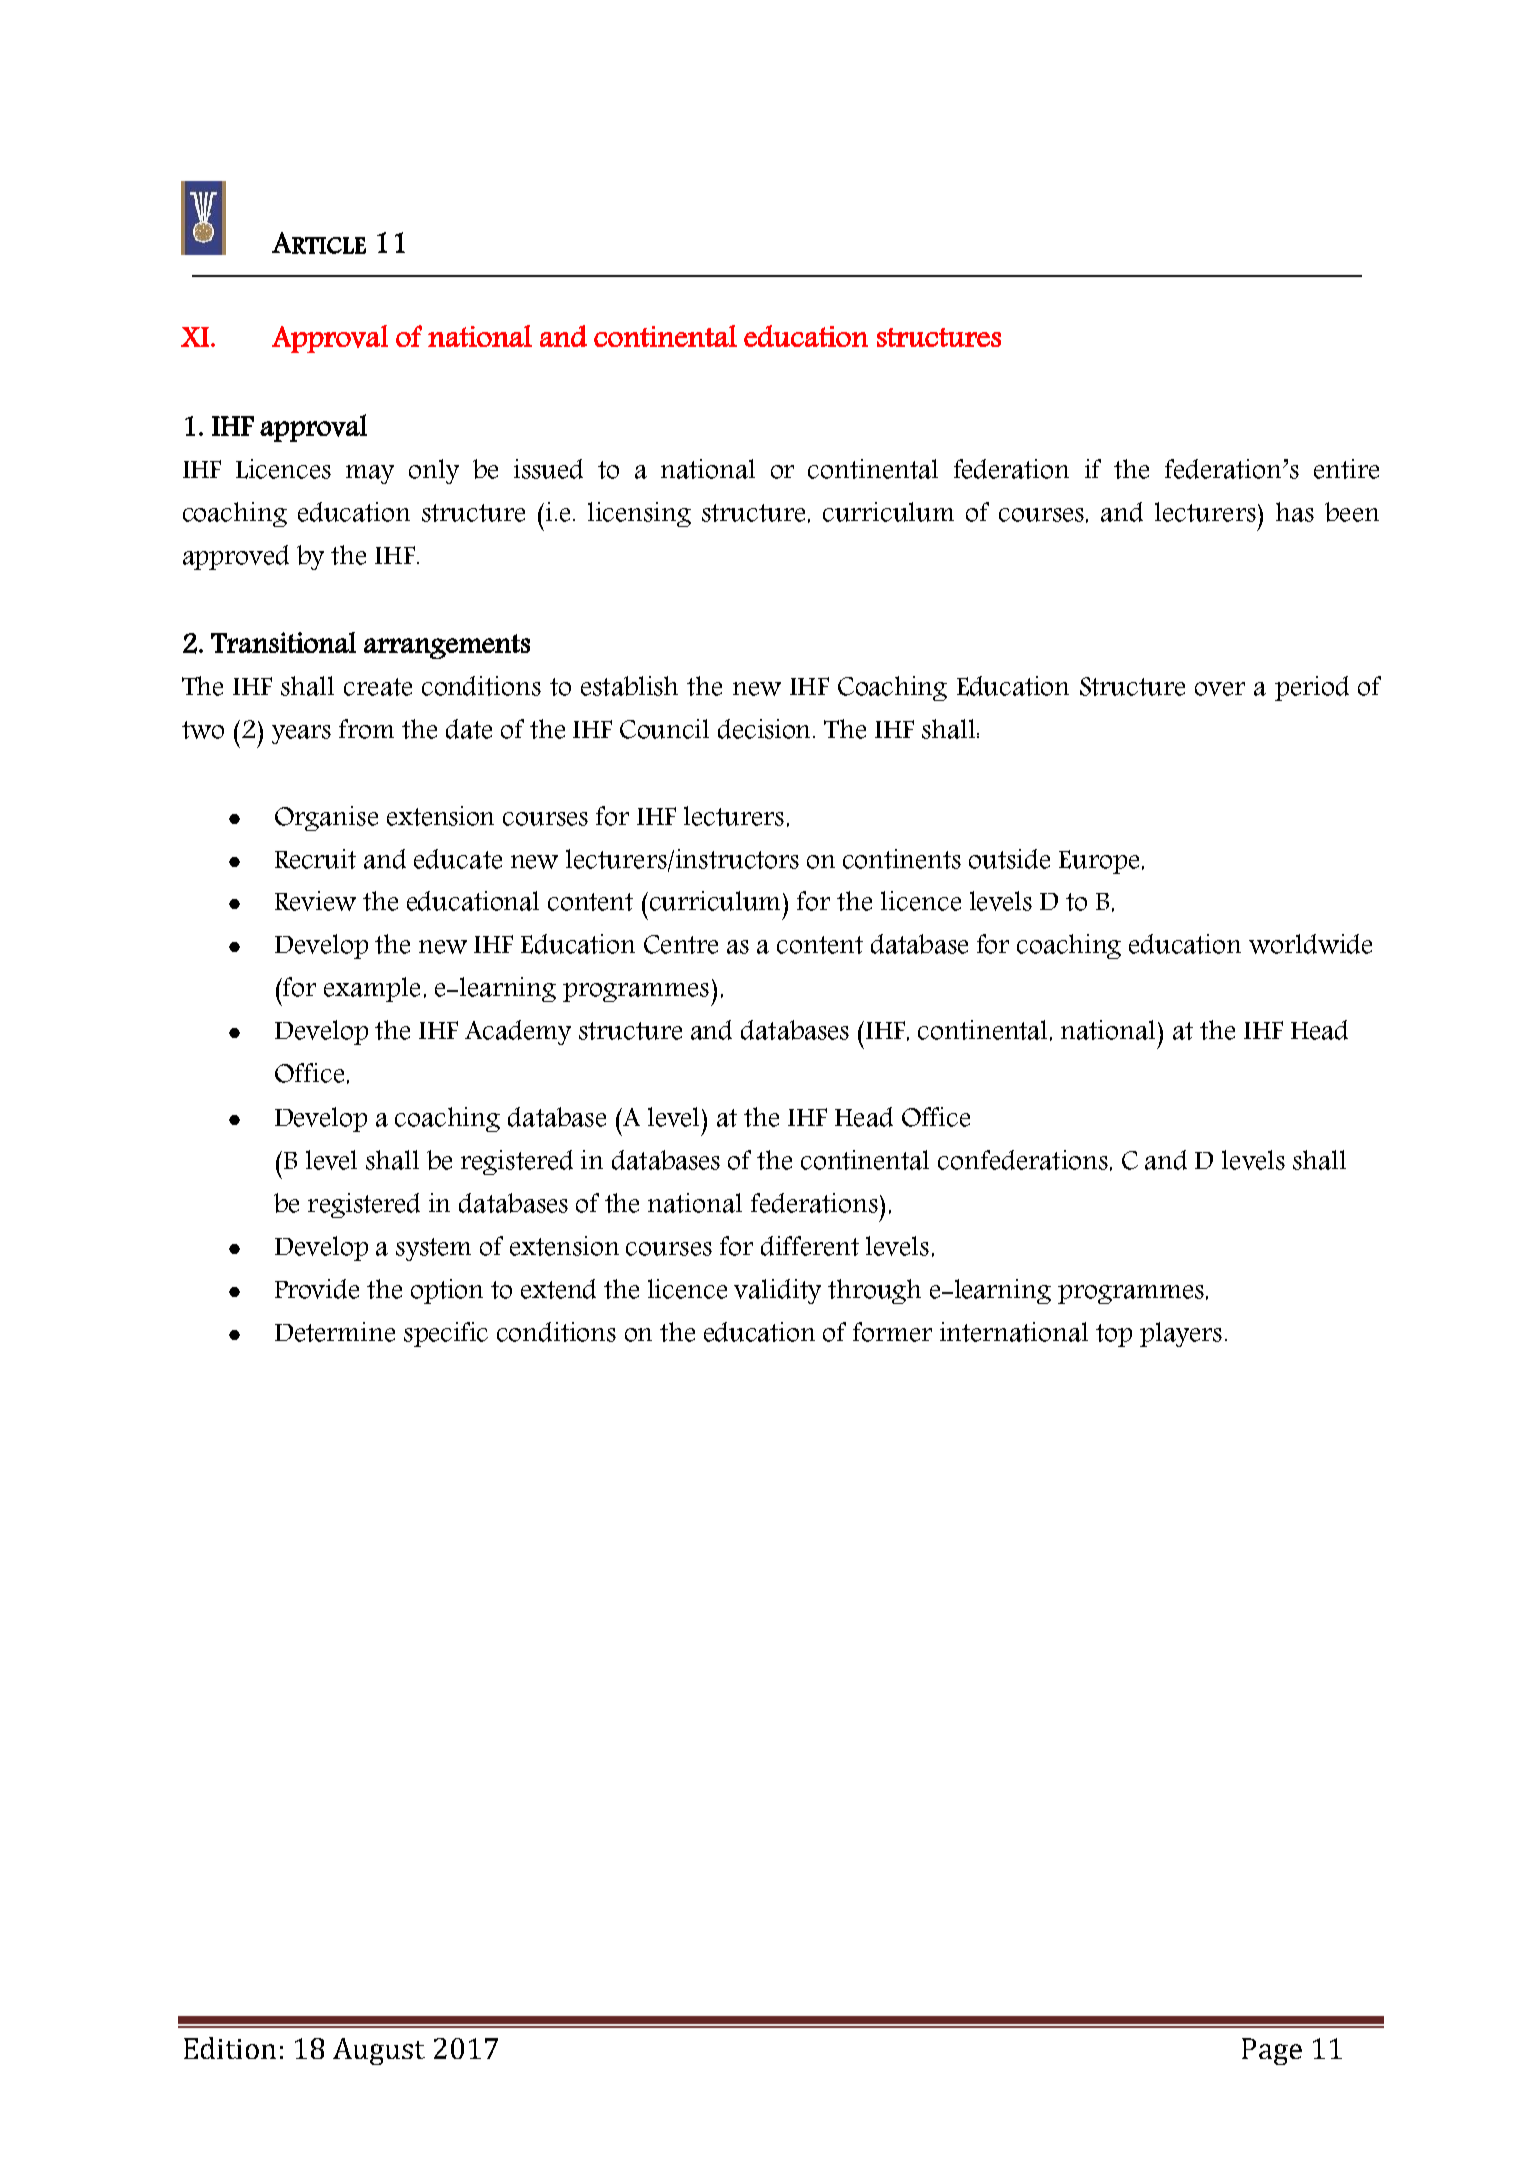  What do you see at coordinates (370, 474) in the page?
I see `may` at bounding box center [370, 474].
